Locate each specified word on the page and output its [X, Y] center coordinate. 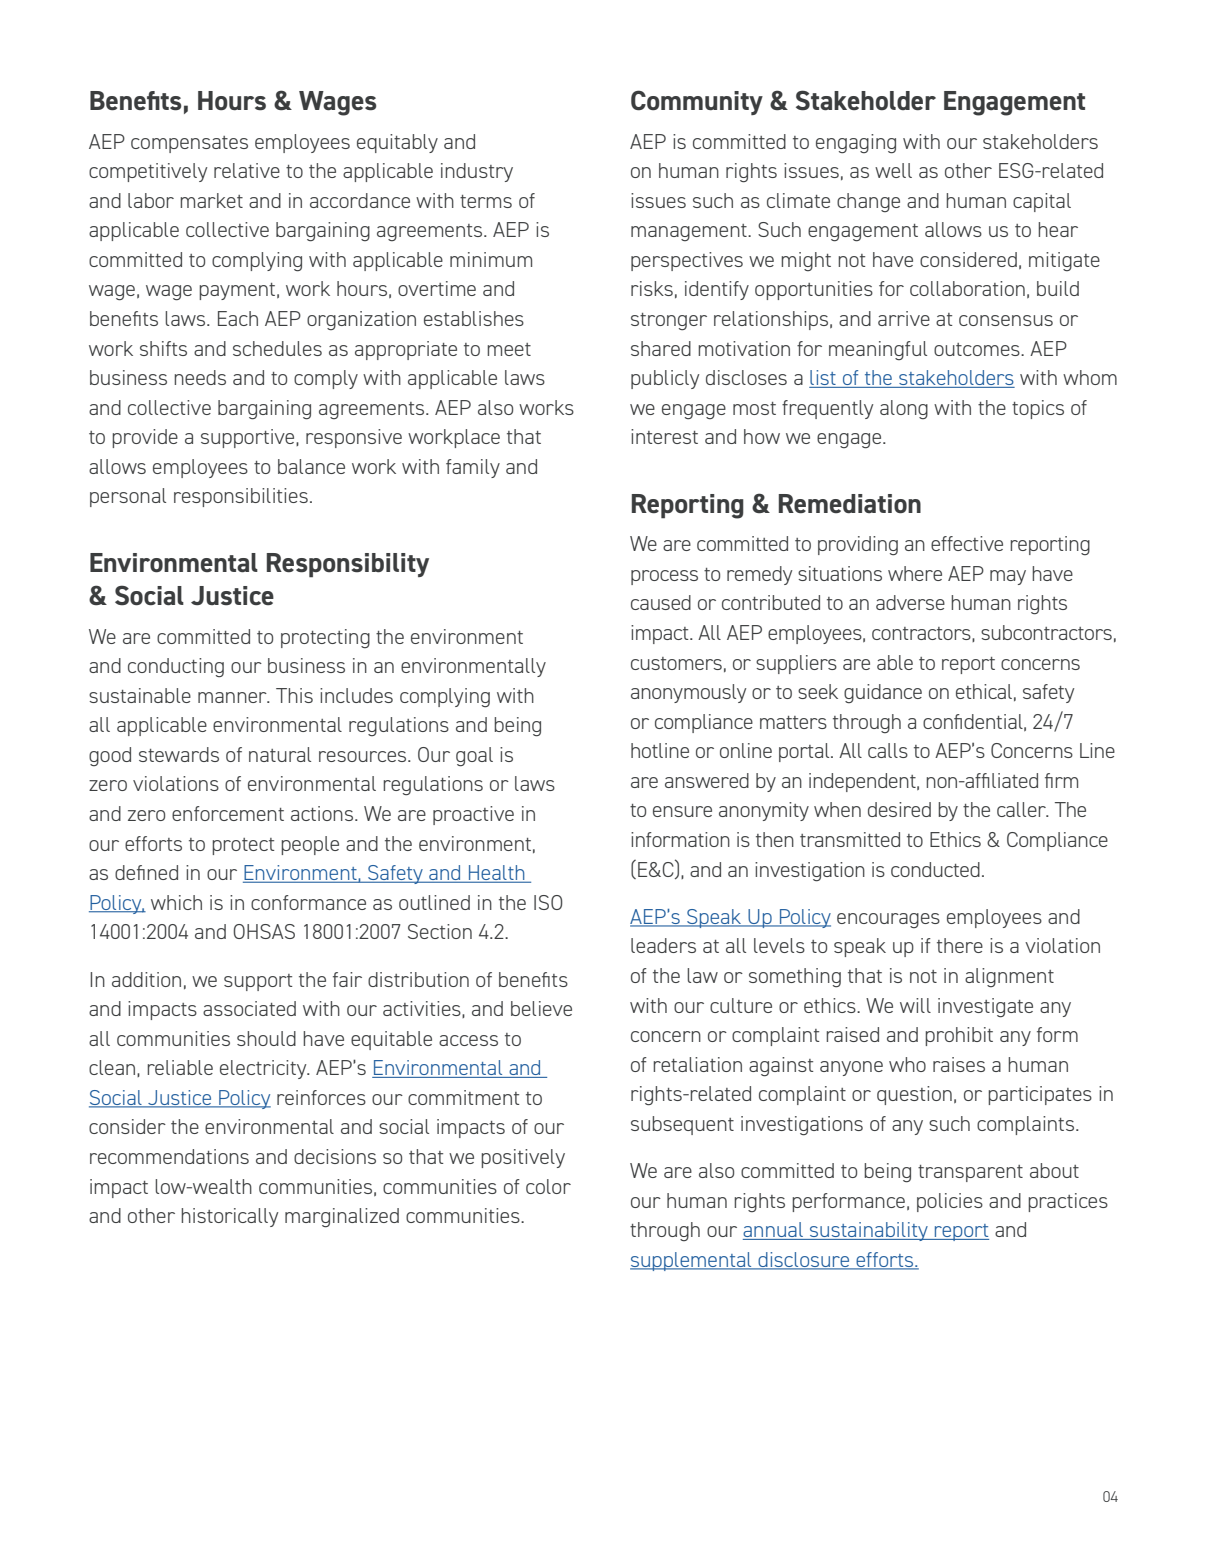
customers [676, 663]
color [548, 1186]
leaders [663, 945]
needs [200, 377]
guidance [883, 693]
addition [146, 979]
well [893, 170]
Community [697, 102]
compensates [189, 144]
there [960, 945]
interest [664, 436]
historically [229, 1217]
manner [233, 697]
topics [1038, 409]
